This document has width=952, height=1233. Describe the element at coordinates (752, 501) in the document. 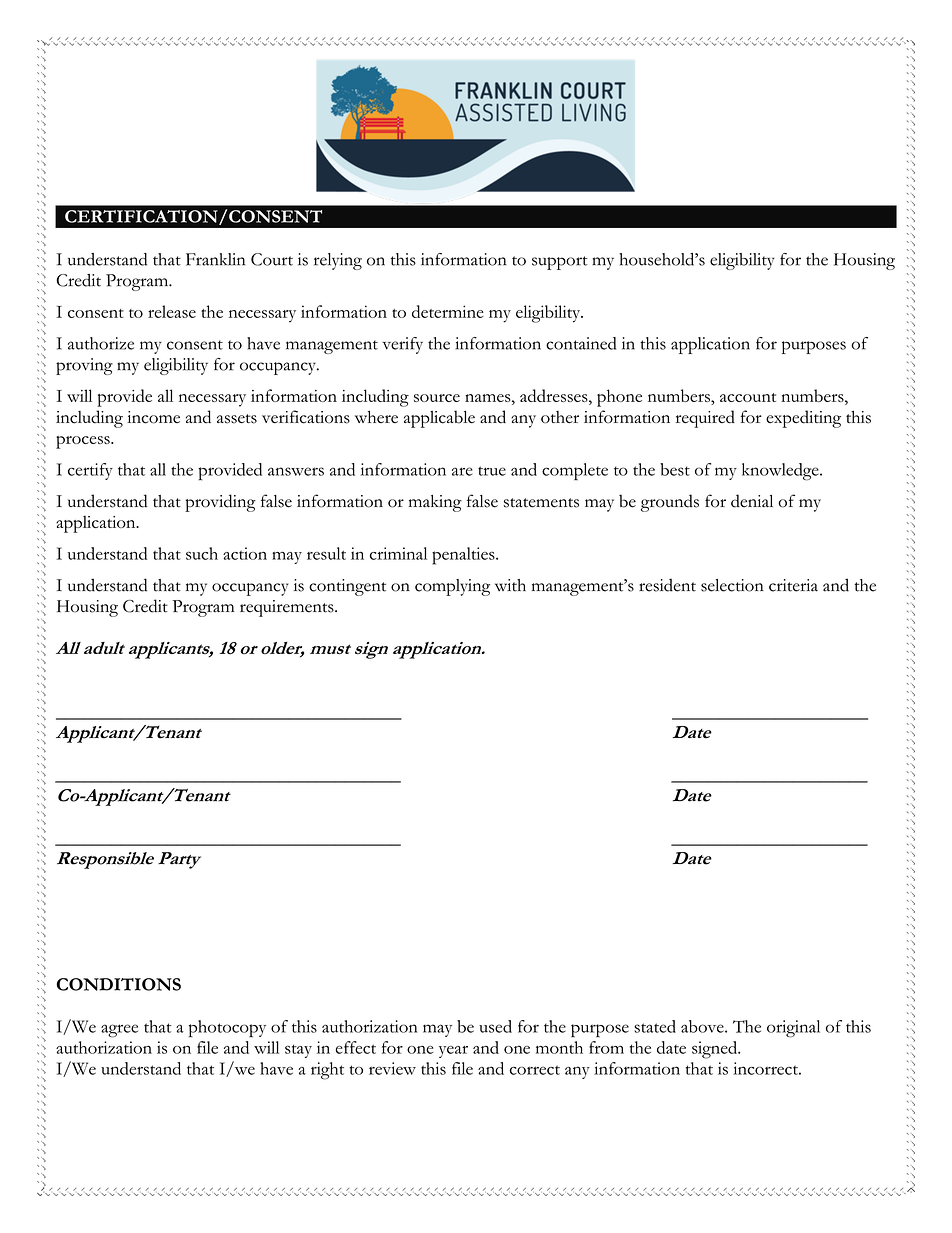

I see `denial` at that location.
